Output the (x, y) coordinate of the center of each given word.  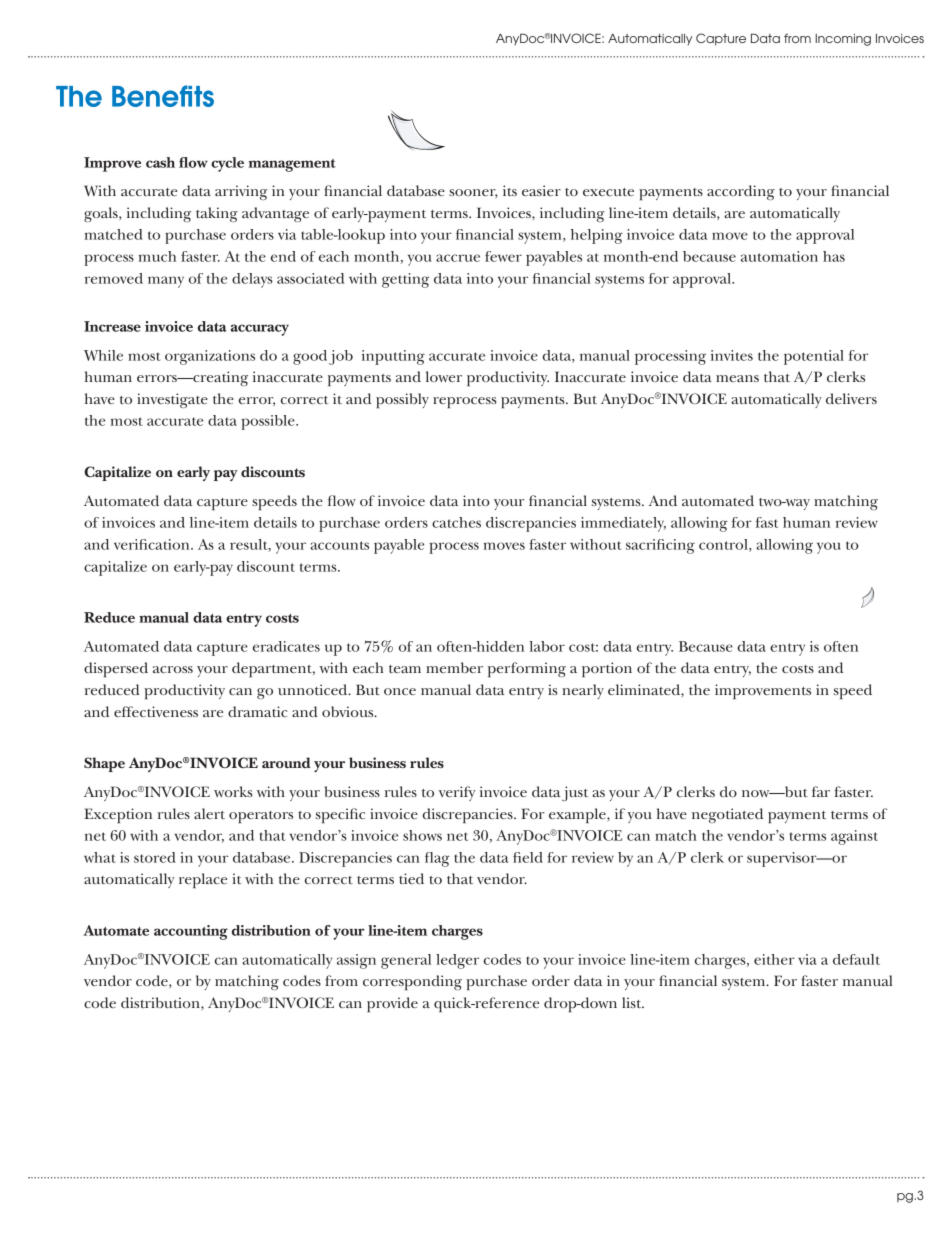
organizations (210, 357)
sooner (473, 193)
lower (444, 376)
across (173, 669)
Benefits (163, 96)
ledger (457, 961)
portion (607, 670)
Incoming (843, 40)
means (737, 378)
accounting (191, 932)
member (454, 667)
